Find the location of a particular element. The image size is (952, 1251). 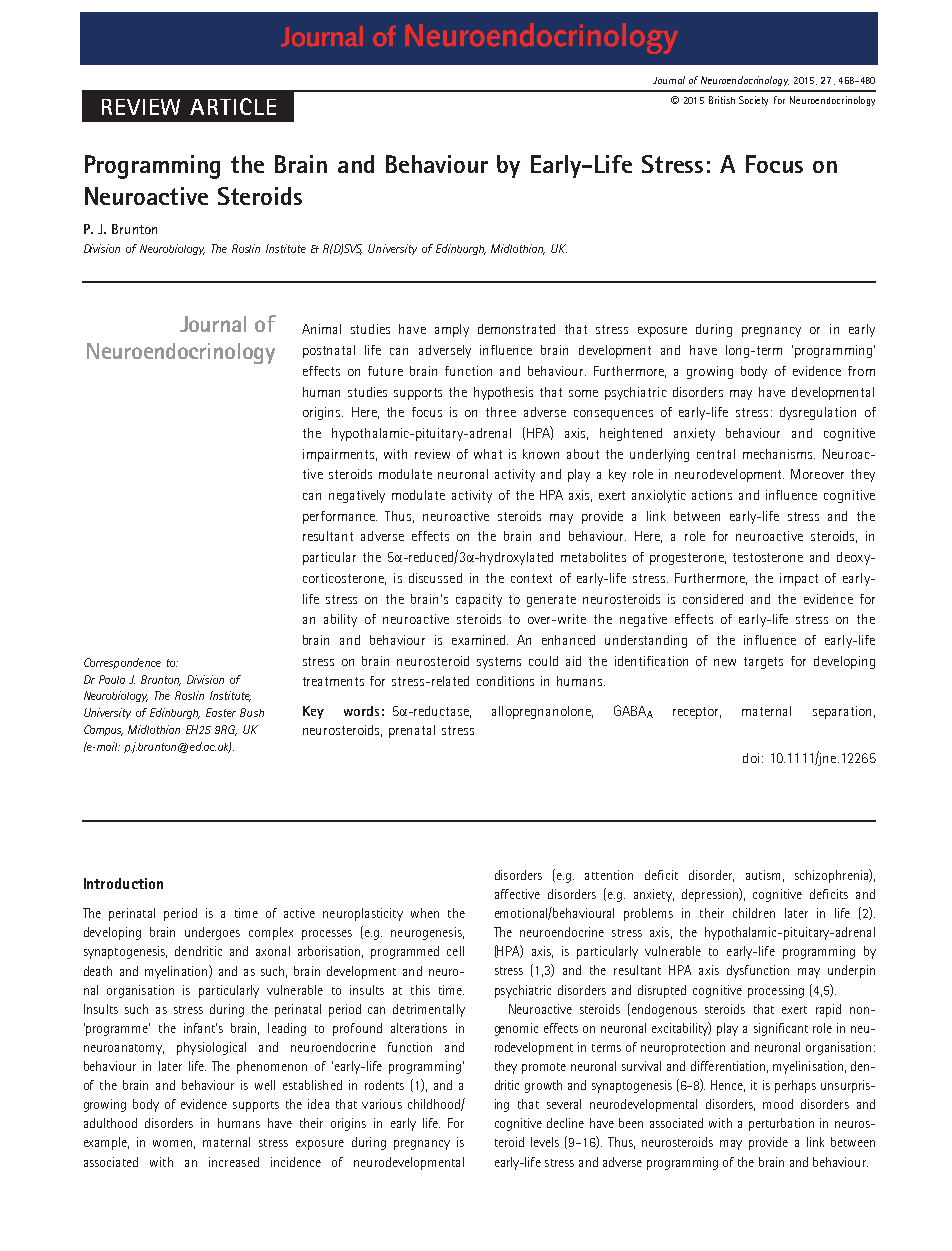

Society is located at coordinates (753, 101).
